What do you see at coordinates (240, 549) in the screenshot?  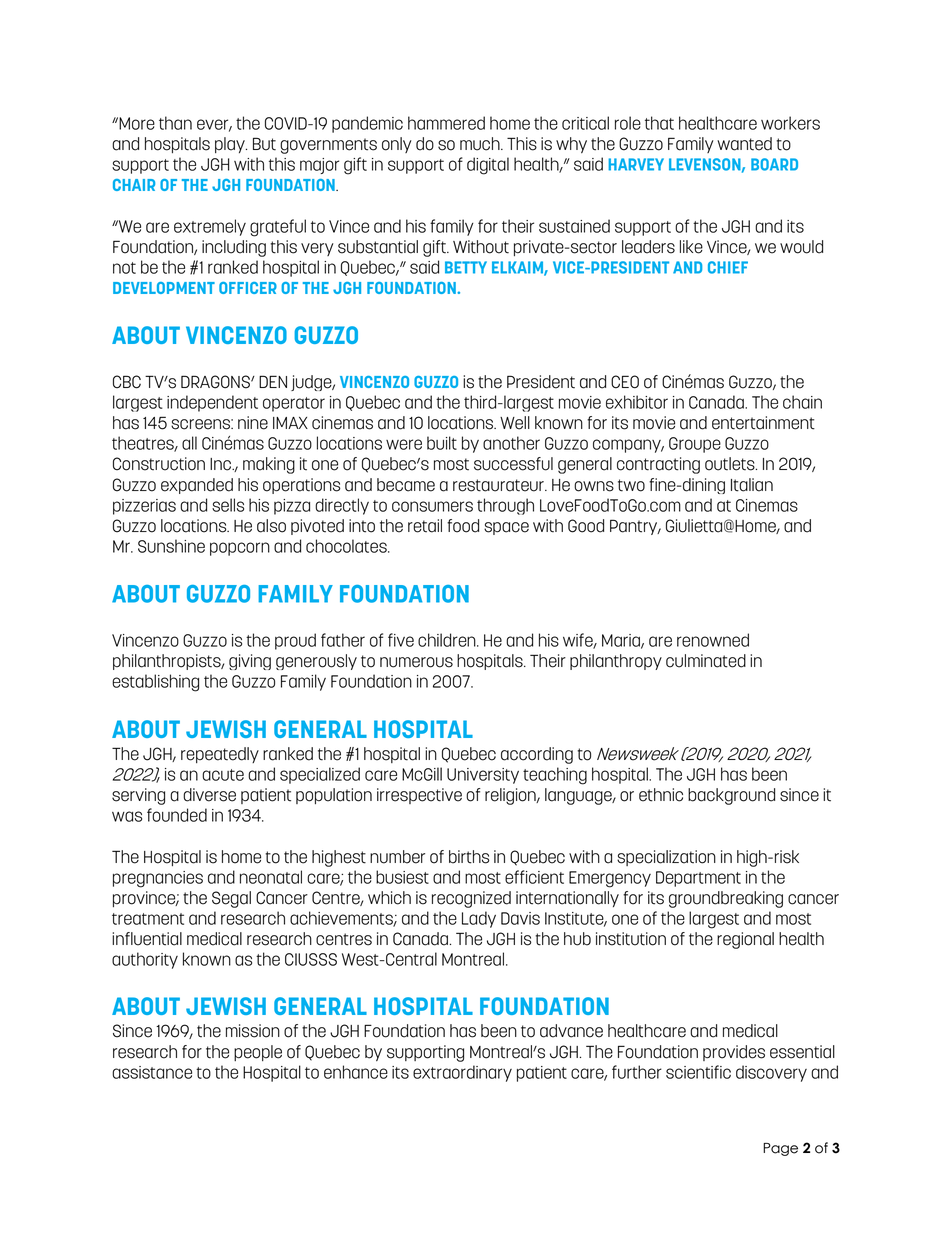 I see `popcorn` at bounding box center [240, 549].
